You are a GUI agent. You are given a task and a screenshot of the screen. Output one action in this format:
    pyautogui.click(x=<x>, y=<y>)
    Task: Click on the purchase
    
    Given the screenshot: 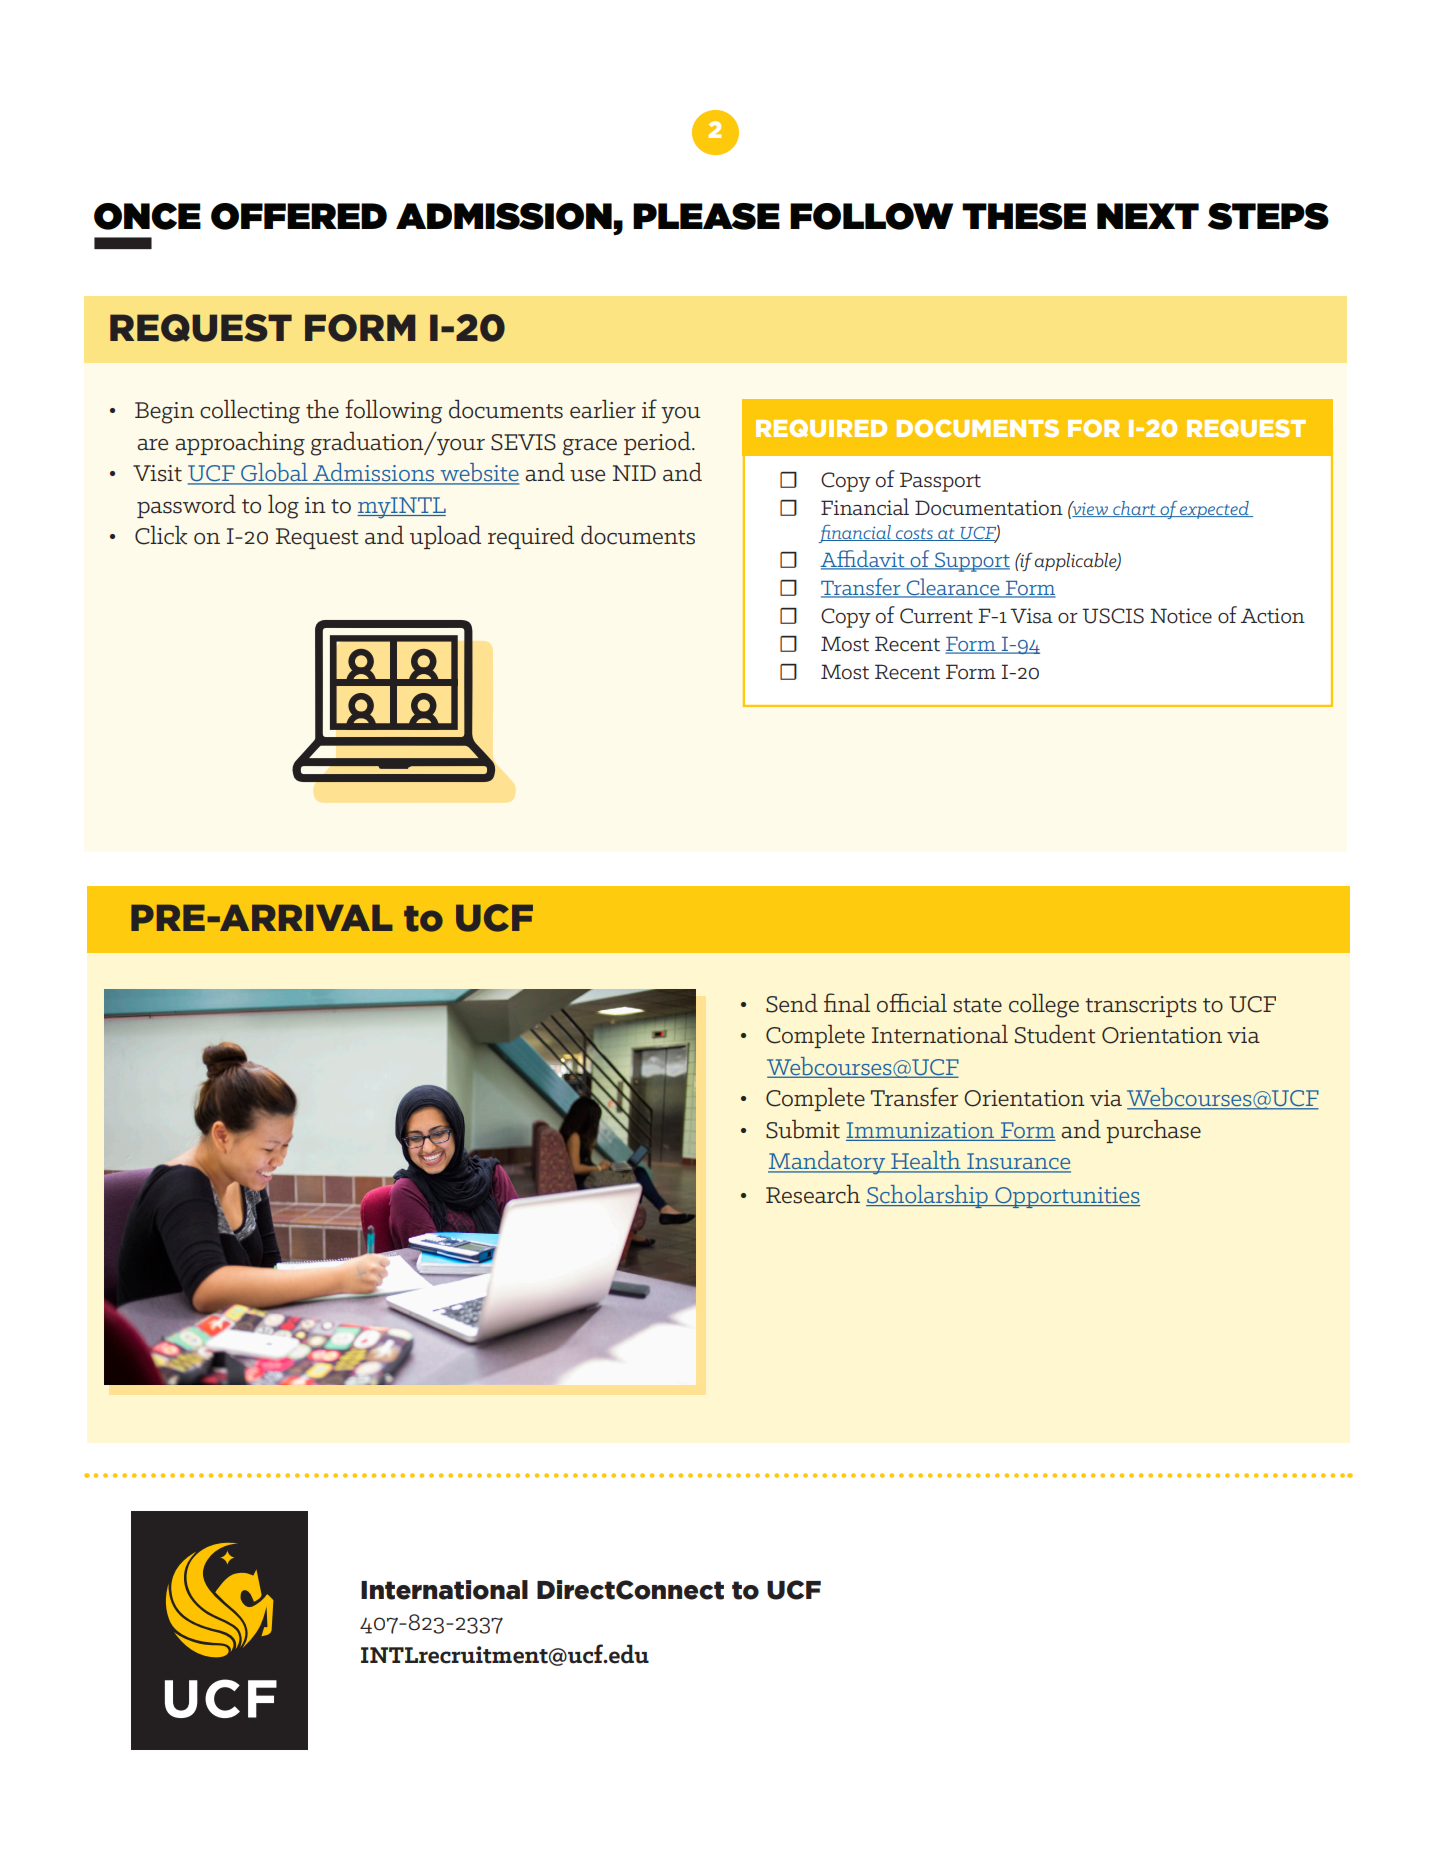 What is the action you would take?
    pyautogui.click(x=1153, y=1131)
